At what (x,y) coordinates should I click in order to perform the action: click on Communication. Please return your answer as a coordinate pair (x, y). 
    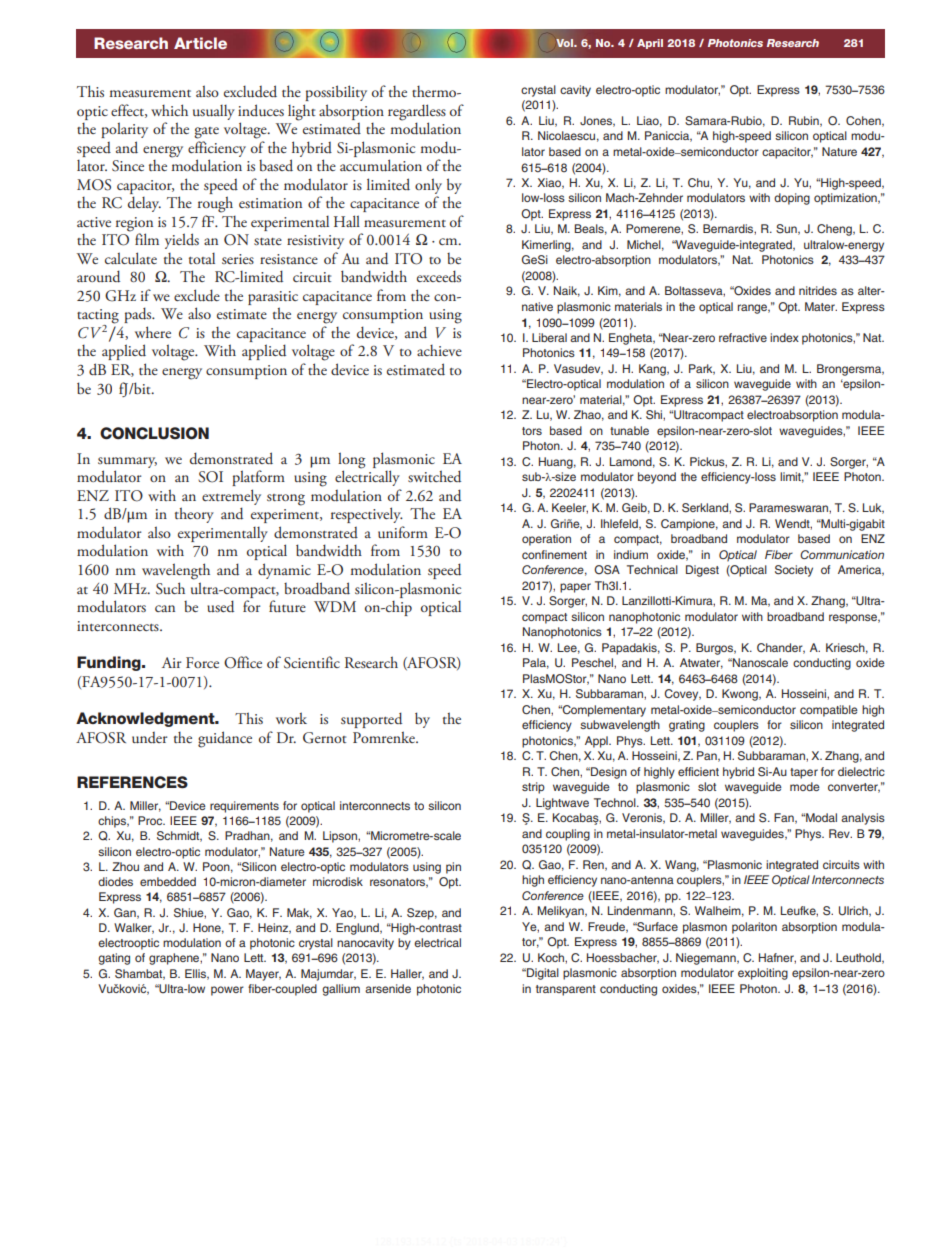
    Looking at the image, I should click on (842, 554).
